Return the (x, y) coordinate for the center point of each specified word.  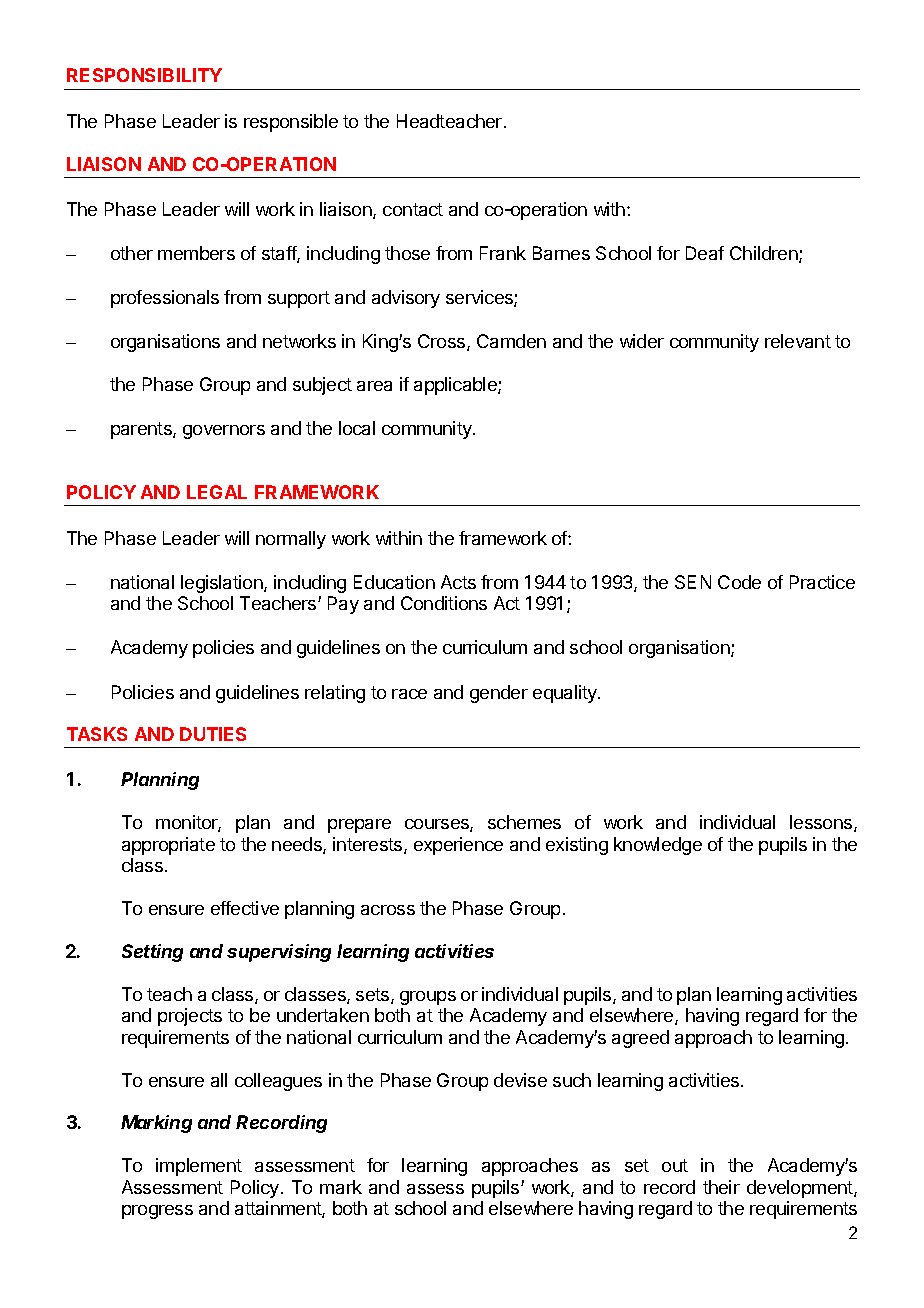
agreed (640, 1039)
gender (499, 694)
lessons (822, 823)
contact (413, 209)
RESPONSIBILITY (144, 75)
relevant (798, 341)
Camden (511, 341)
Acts (458, 582)
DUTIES (213, 734)
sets (374, 996)
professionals (165, 299)
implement (199, 1167)
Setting (152, 953)
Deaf (705, 253)
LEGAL (217, 492)
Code (739, 582)
